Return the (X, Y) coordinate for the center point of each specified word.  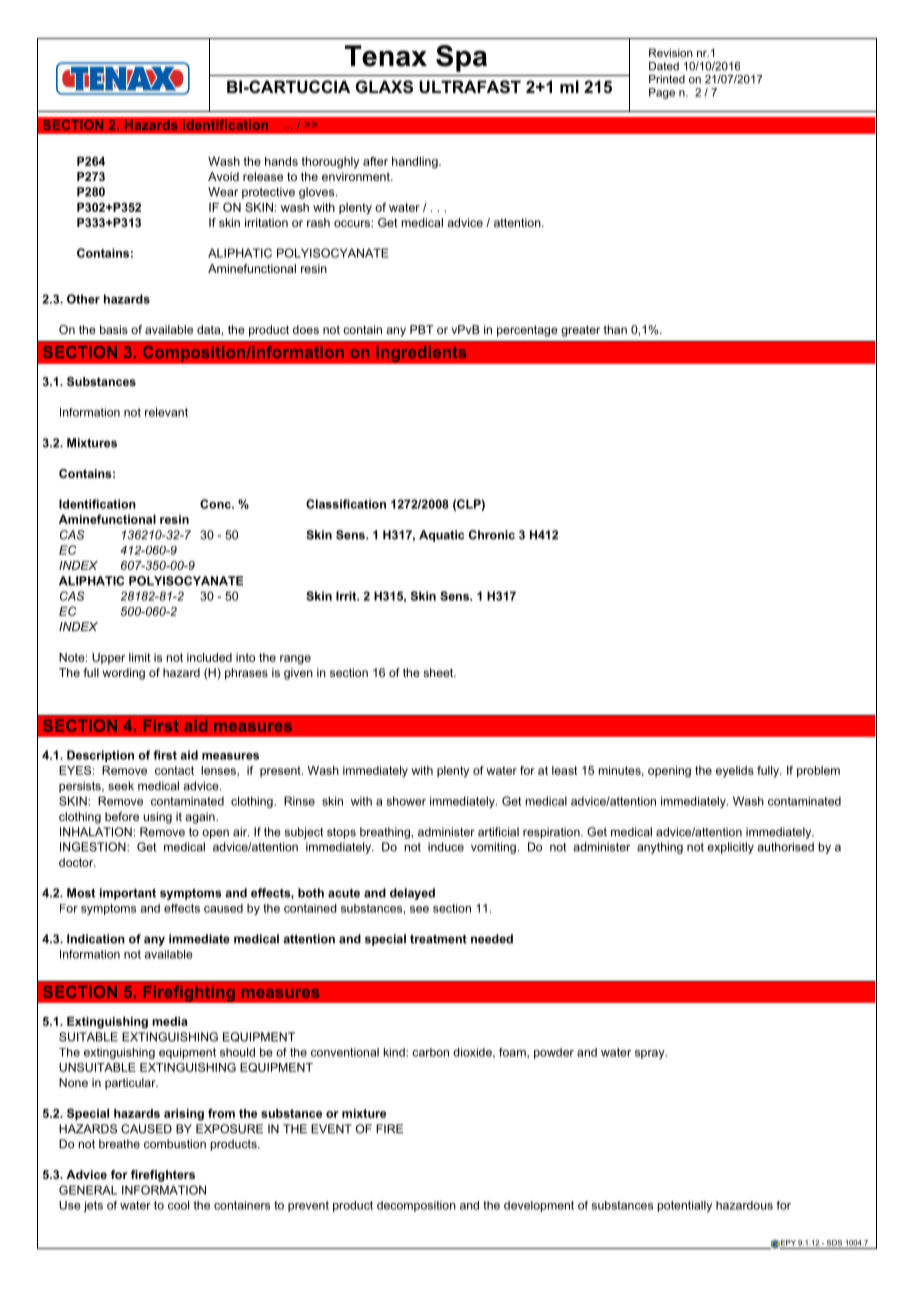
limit (140, 657)
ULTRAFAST (470, 87)
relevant (166, 412)
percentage (527, 331)
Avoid (223, 176)
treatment (438, 939)
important (128, 894)
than (615, 329)
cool (178, 1205)
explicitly (730, 848)
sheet (439, 672)
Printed (667, 79)
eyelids (735, 772)
